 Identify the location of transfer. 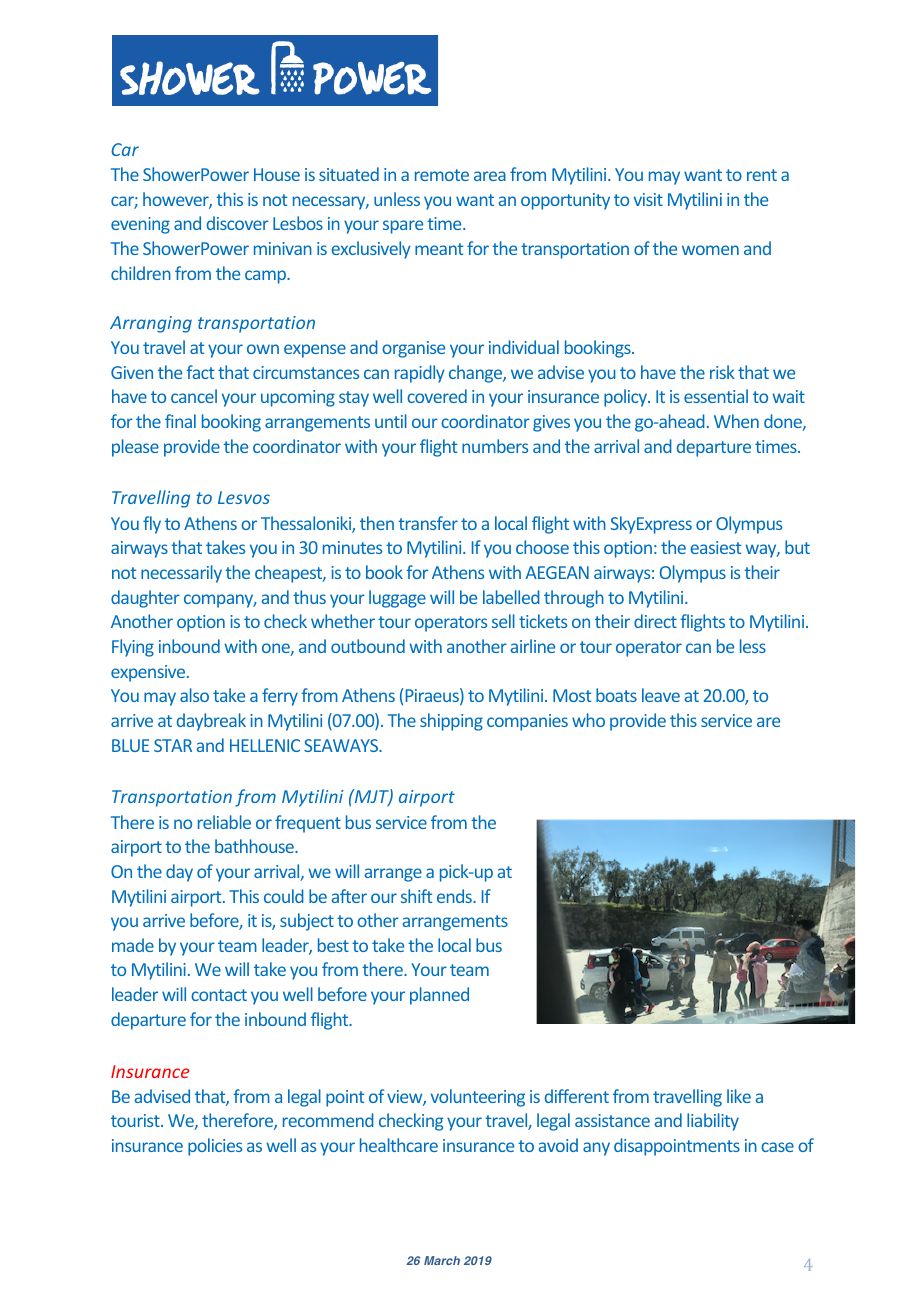
(428, 523).
